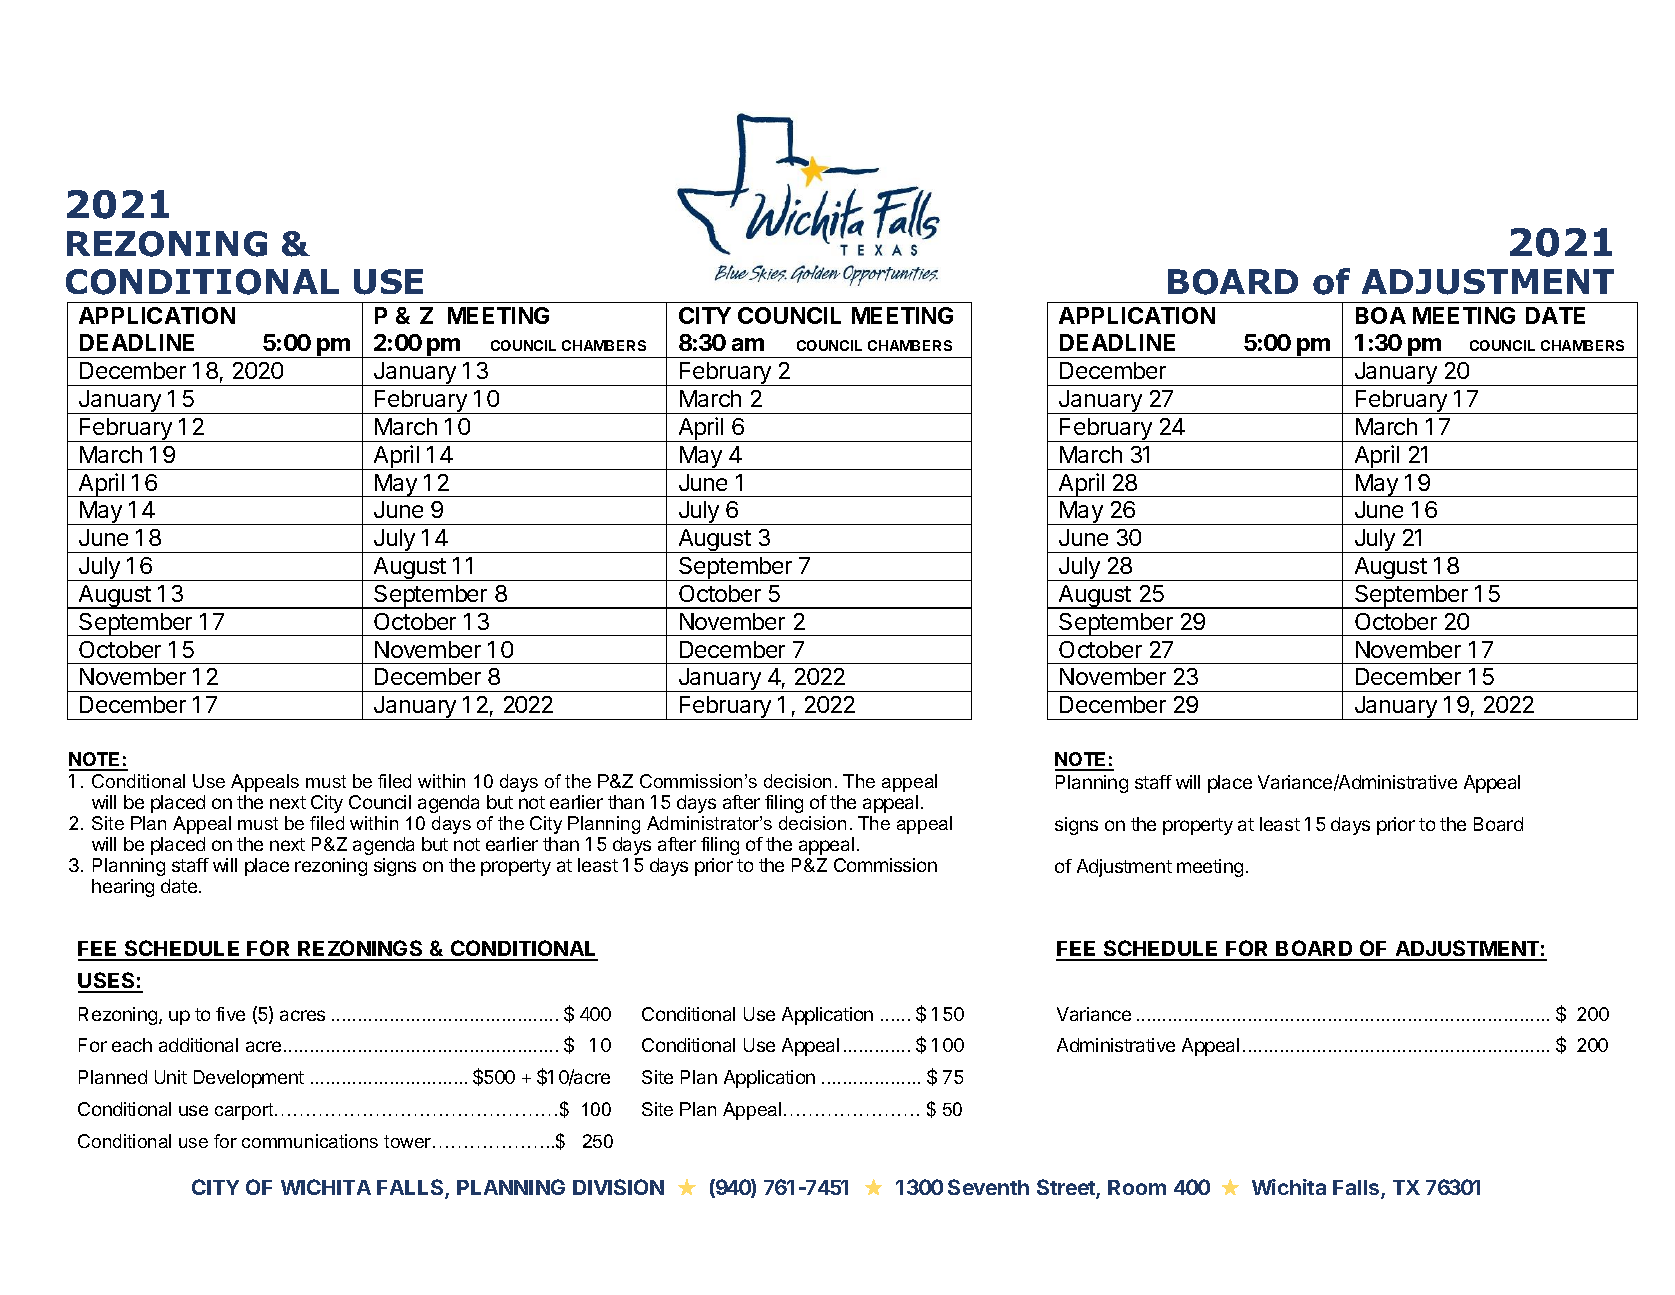  What do you see at coordinates (132, 1045) in the page?
I see `each` at bounding box center [132, 1045].
